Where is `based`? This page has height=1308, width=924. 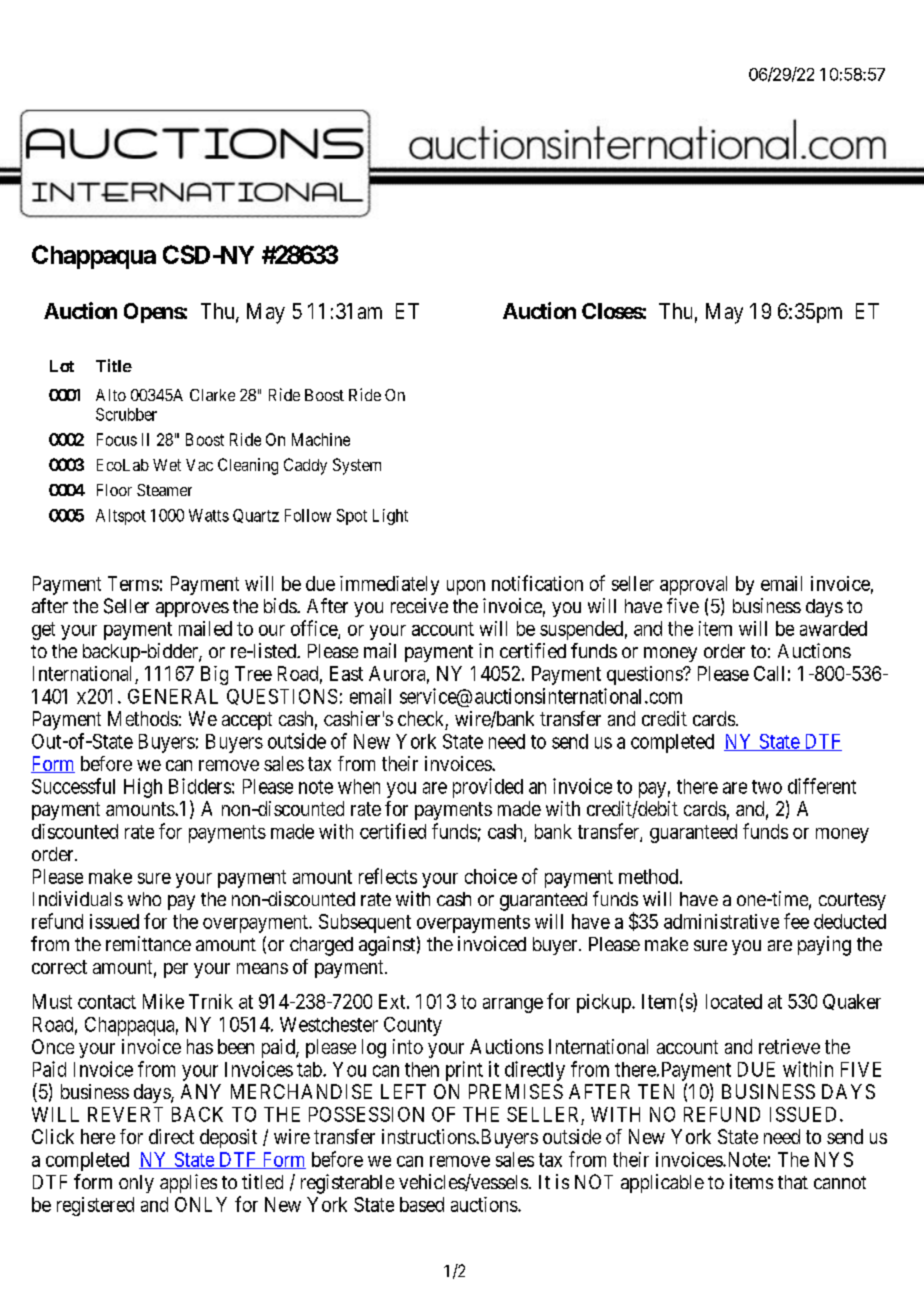
based is located at coordinates (422, 1204).
